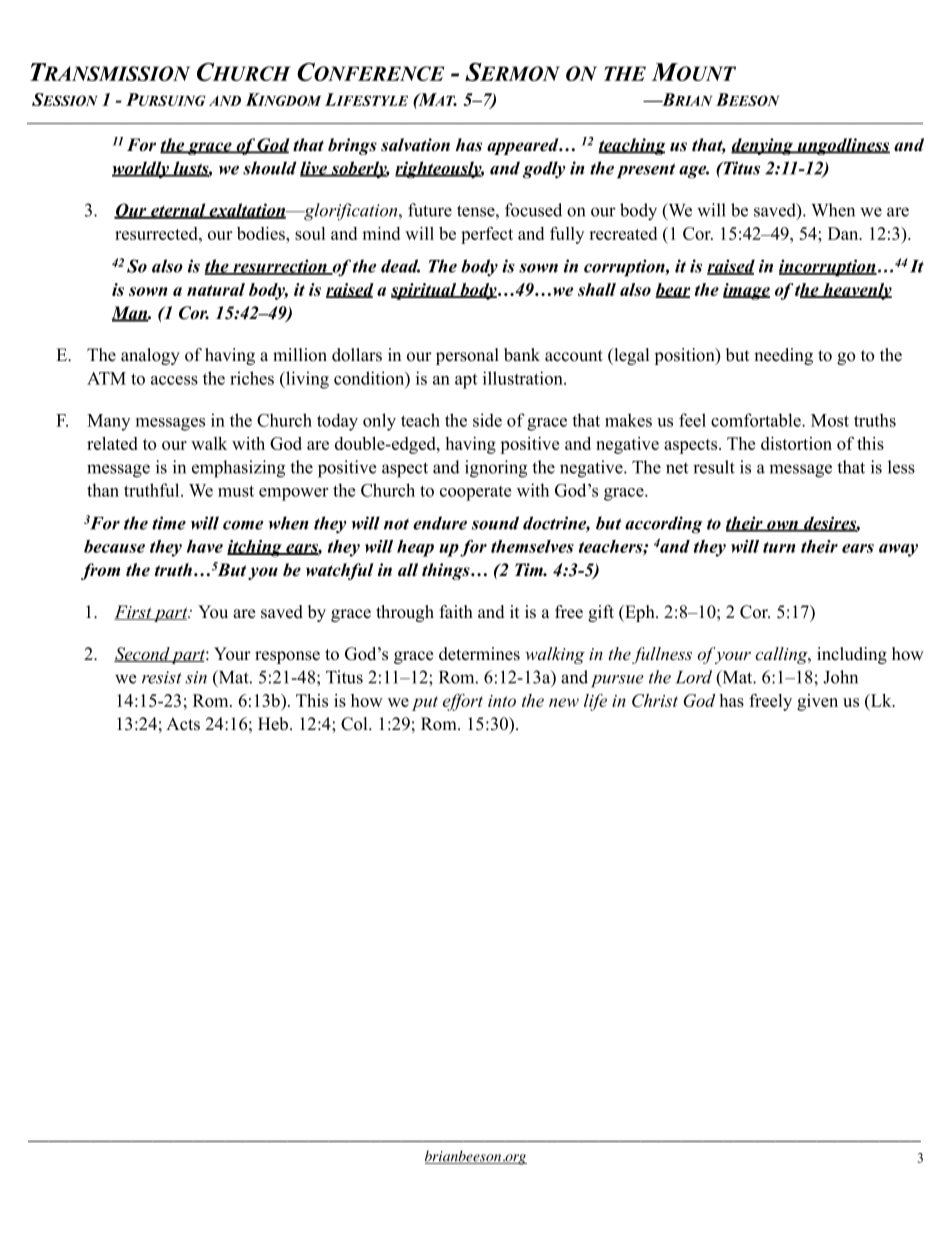  What do you see at coordinates (783, 356) in the document?
I see `needing` at bounding box center [783, 356].
